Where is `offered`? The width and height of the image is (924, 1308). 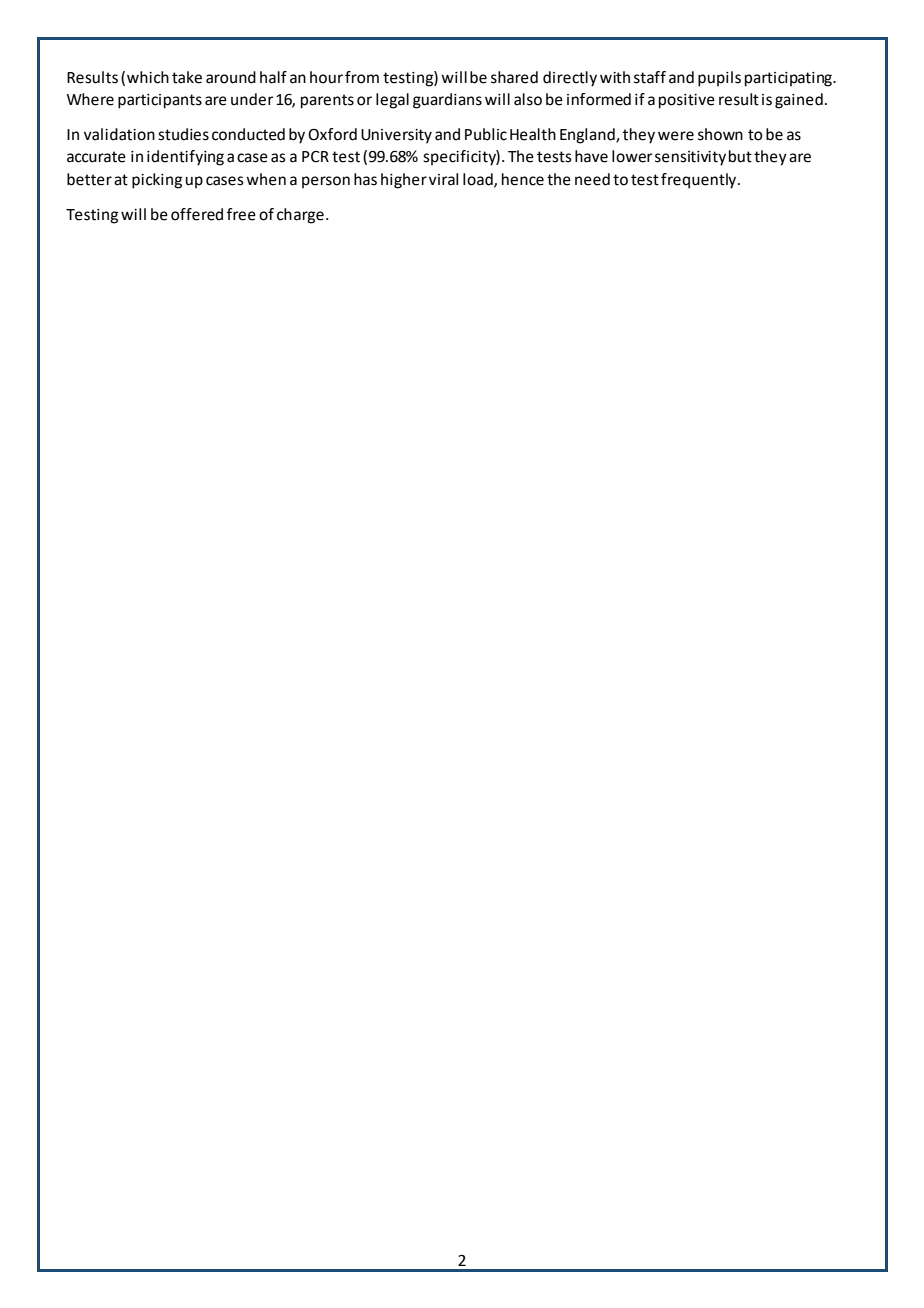
offered is located at coordinates (197, 214).
